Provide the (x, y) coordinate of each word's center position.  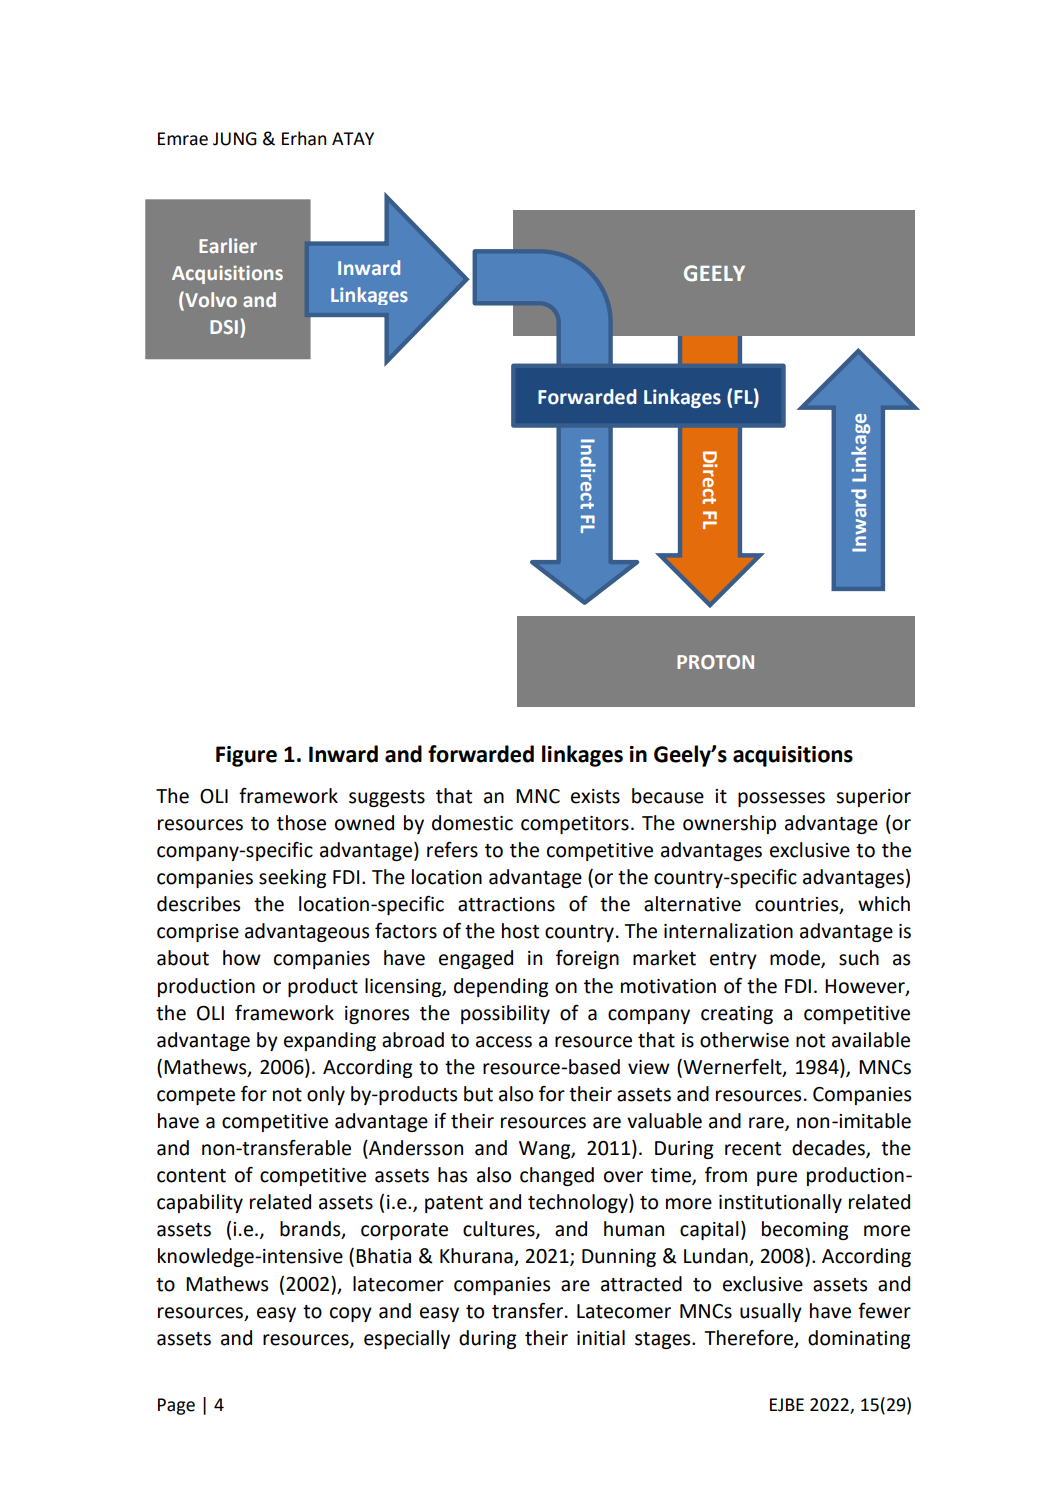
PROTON (715, 662)
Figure (246, 756)
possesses (781, 799)
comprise (198, 933)
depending (501, 987)
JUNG (235, 139)
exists (595, 796)
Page (176, 1406)
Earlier (228, 245)
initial (601, 1338)
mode (796, 959)
